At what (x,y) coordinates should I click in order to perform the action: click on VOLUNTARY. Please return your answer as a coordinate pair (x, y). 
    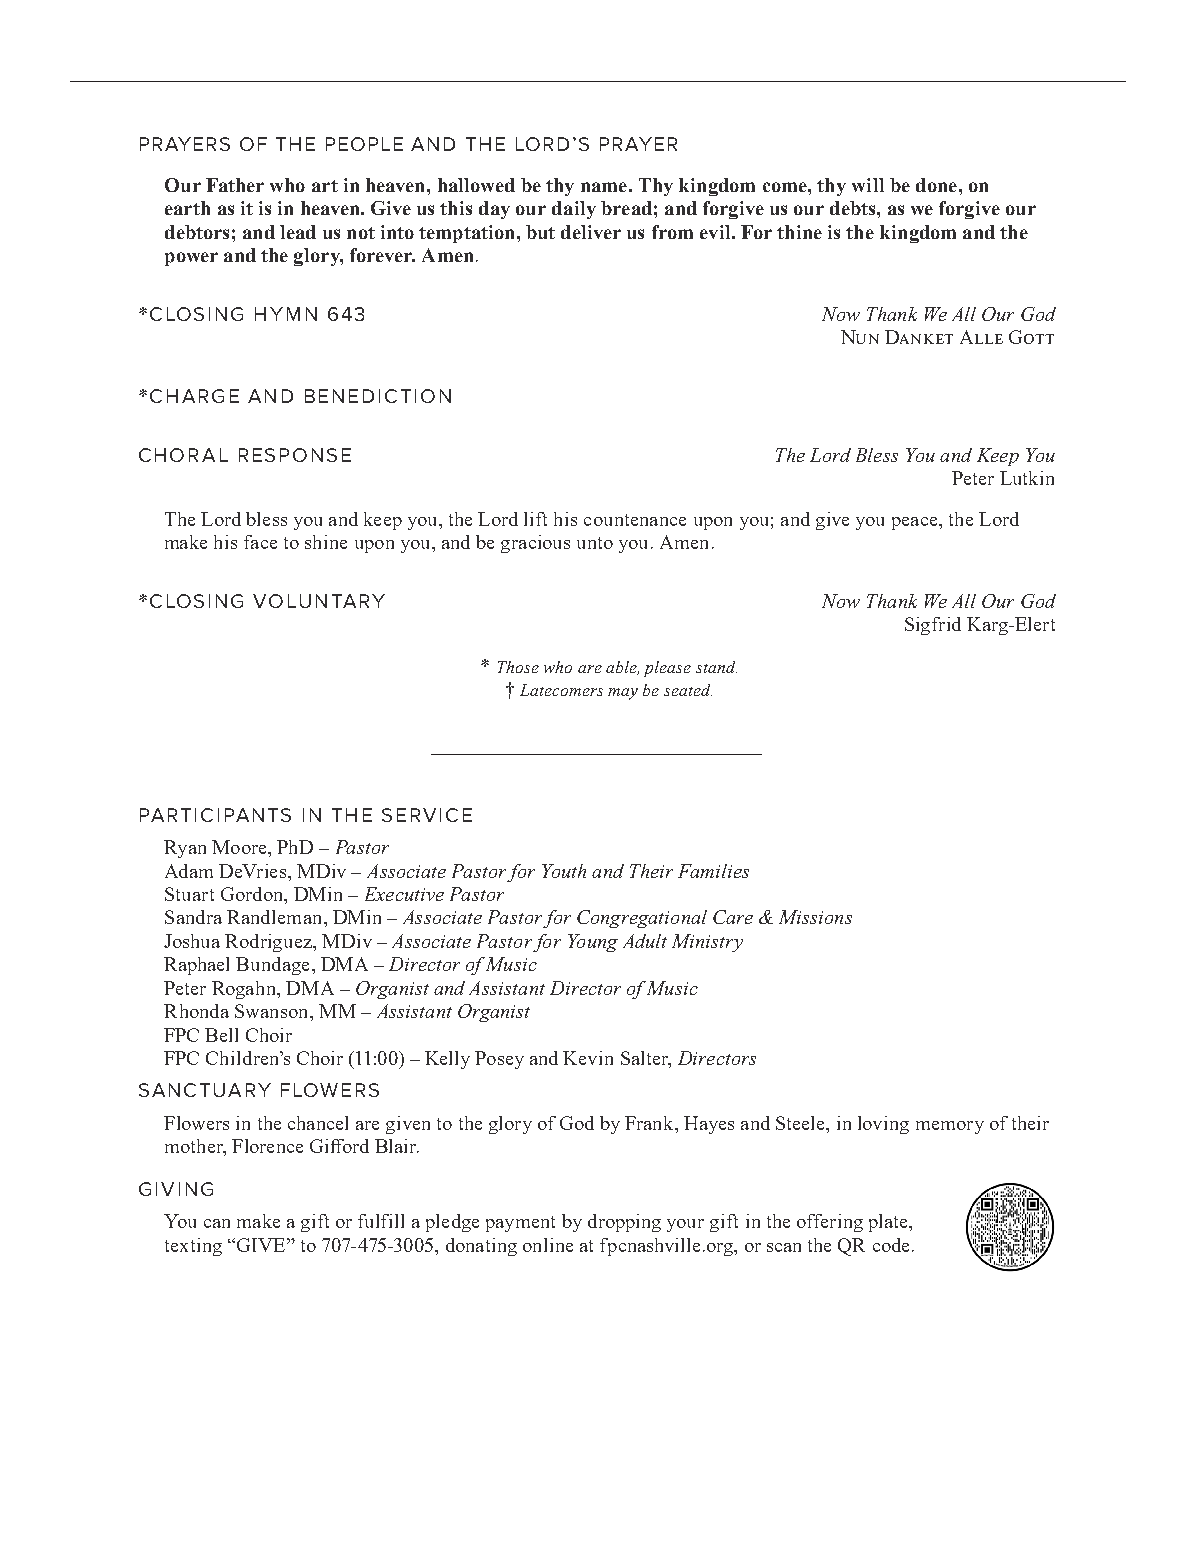
    Looking at the image, I should click on (319, 601).
